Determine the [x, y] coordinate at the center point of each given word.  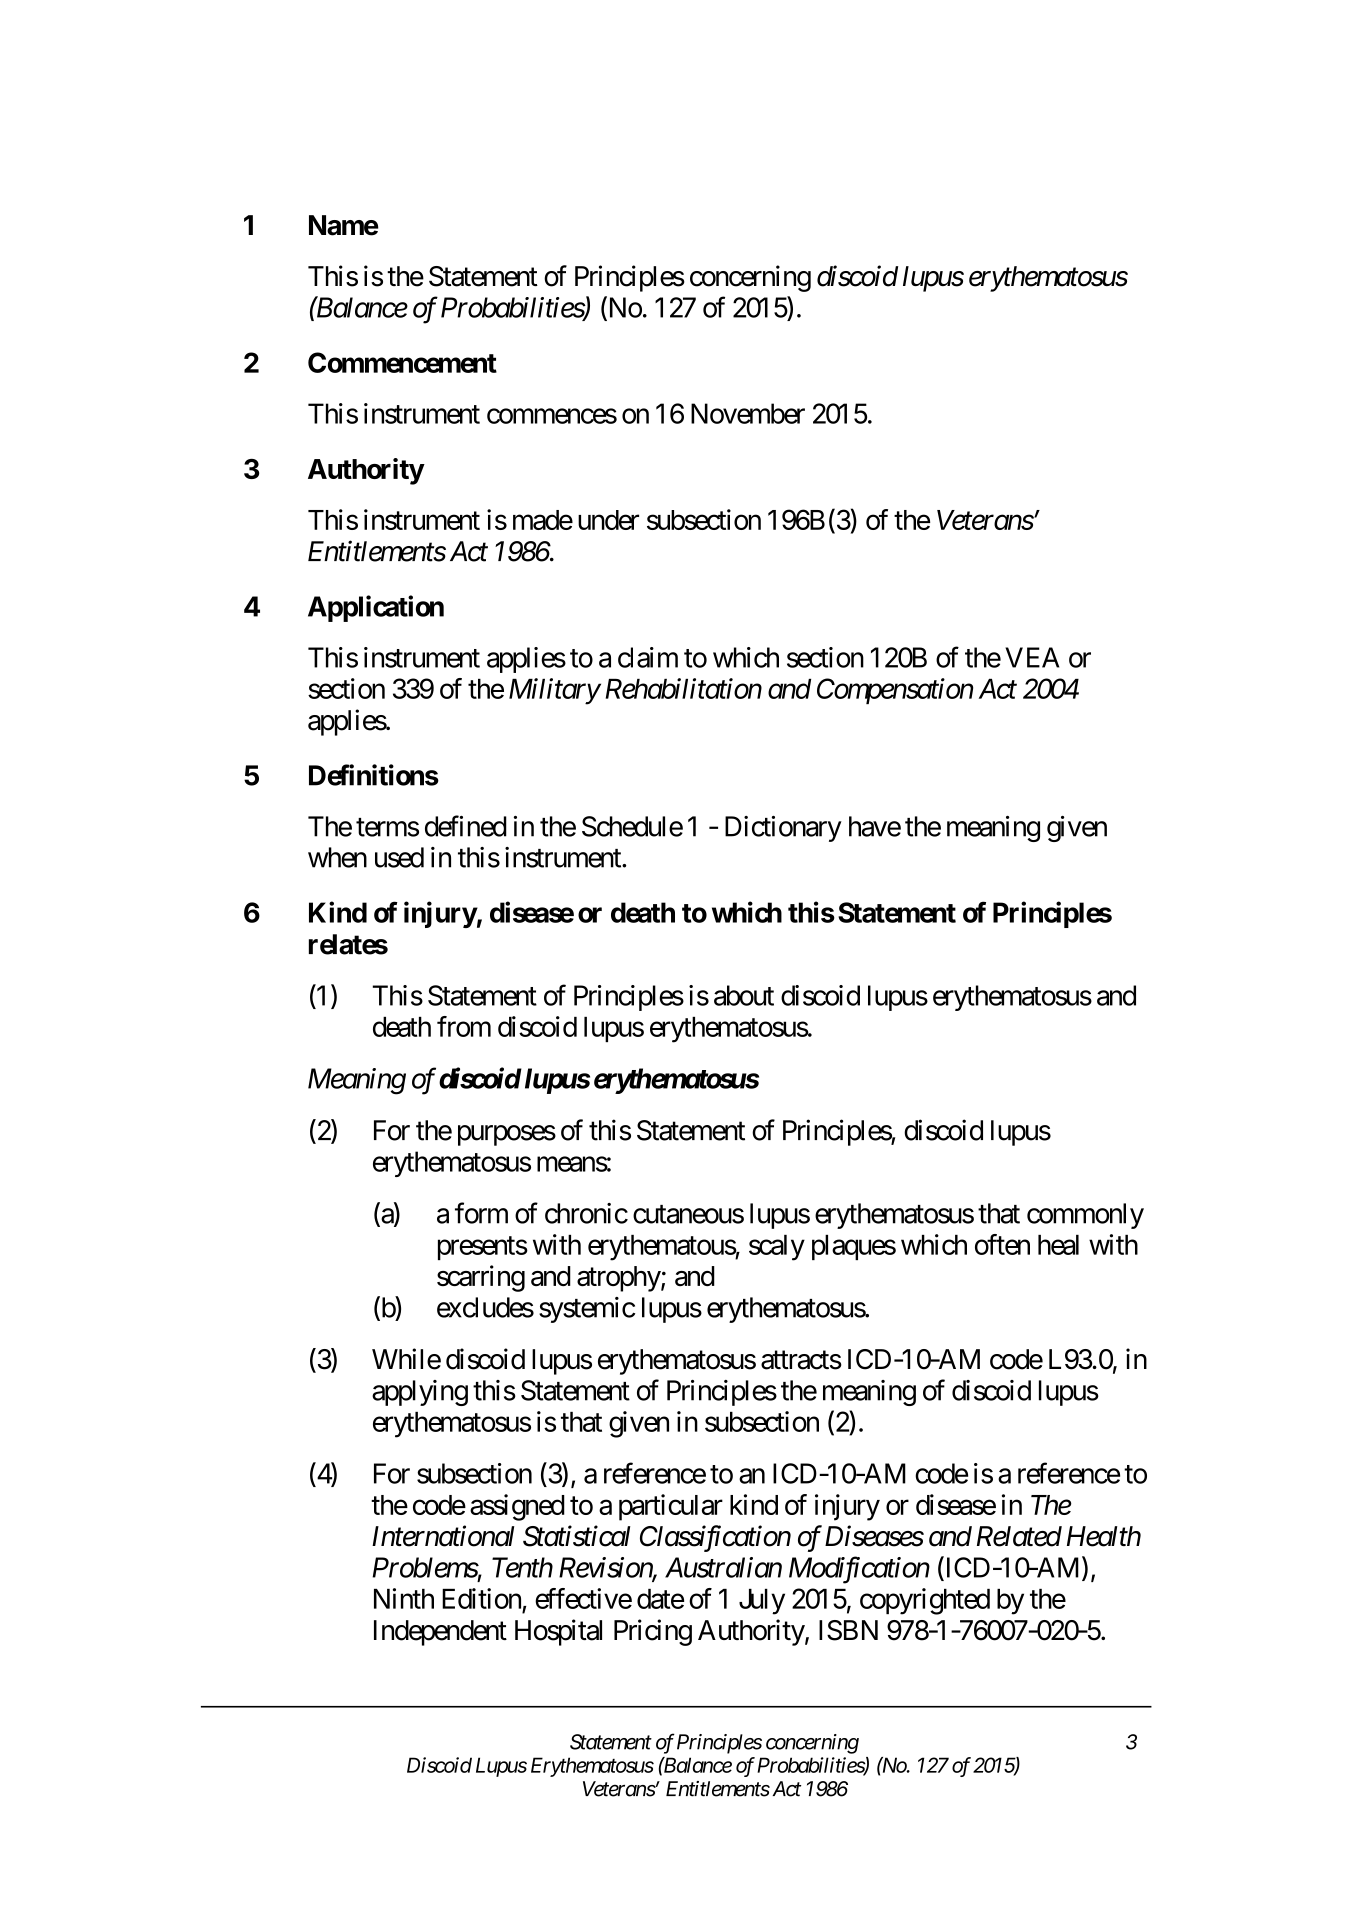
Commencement [402, 362]
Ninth [404, 1598]
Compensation [895, 691]
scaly [777, 1248]
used [399, 857]
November [748, 413]
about [744, 995]
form [481, 1213]
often [1002, 1244]
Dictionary [783, 829]
